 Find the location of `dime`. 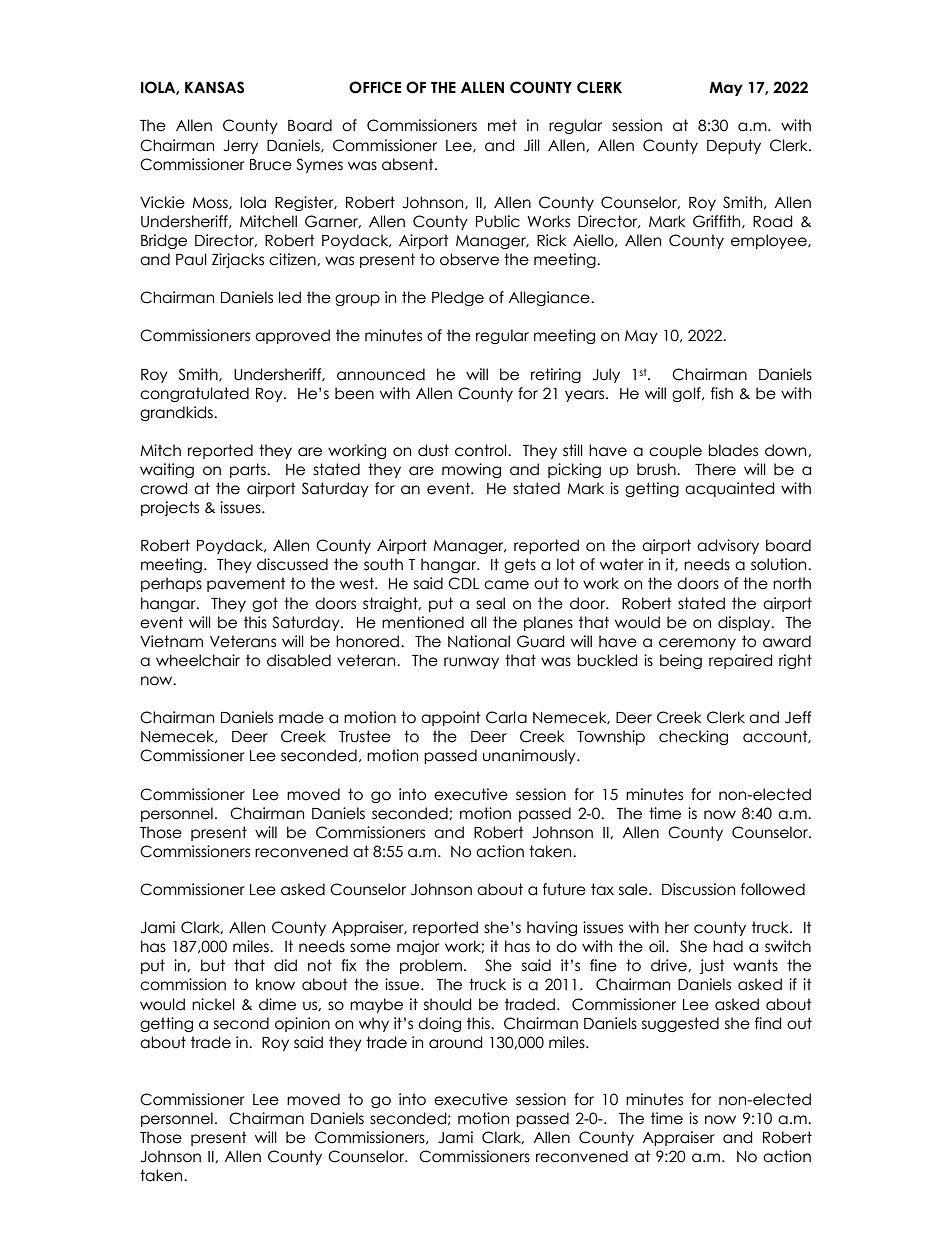

dime is located at coordinates (277, 1004).
